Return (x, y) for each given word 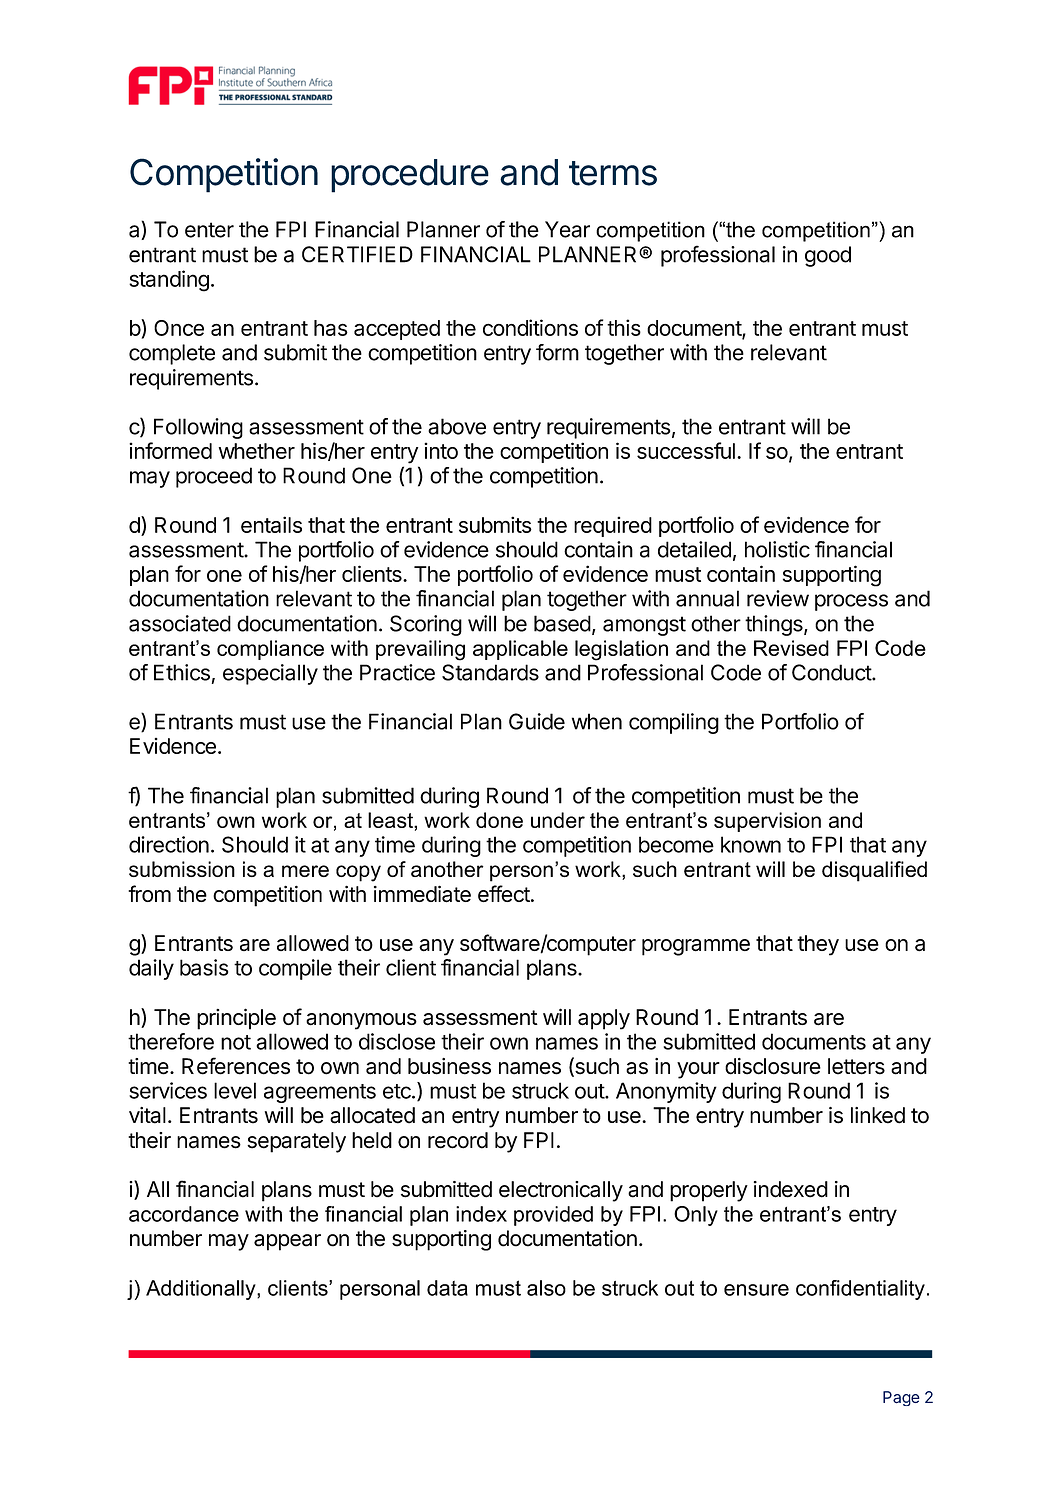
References (236, 1066)
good (828, 256)
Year (567, 229)
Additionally (202, 1290)
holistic (777, 549)
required (613, 526)
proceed (214, 477)
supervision (767, 822)
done (499, 820)
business (449, 1066)
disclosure (773, 1066)
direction (169, 844)
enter (209, 230)
